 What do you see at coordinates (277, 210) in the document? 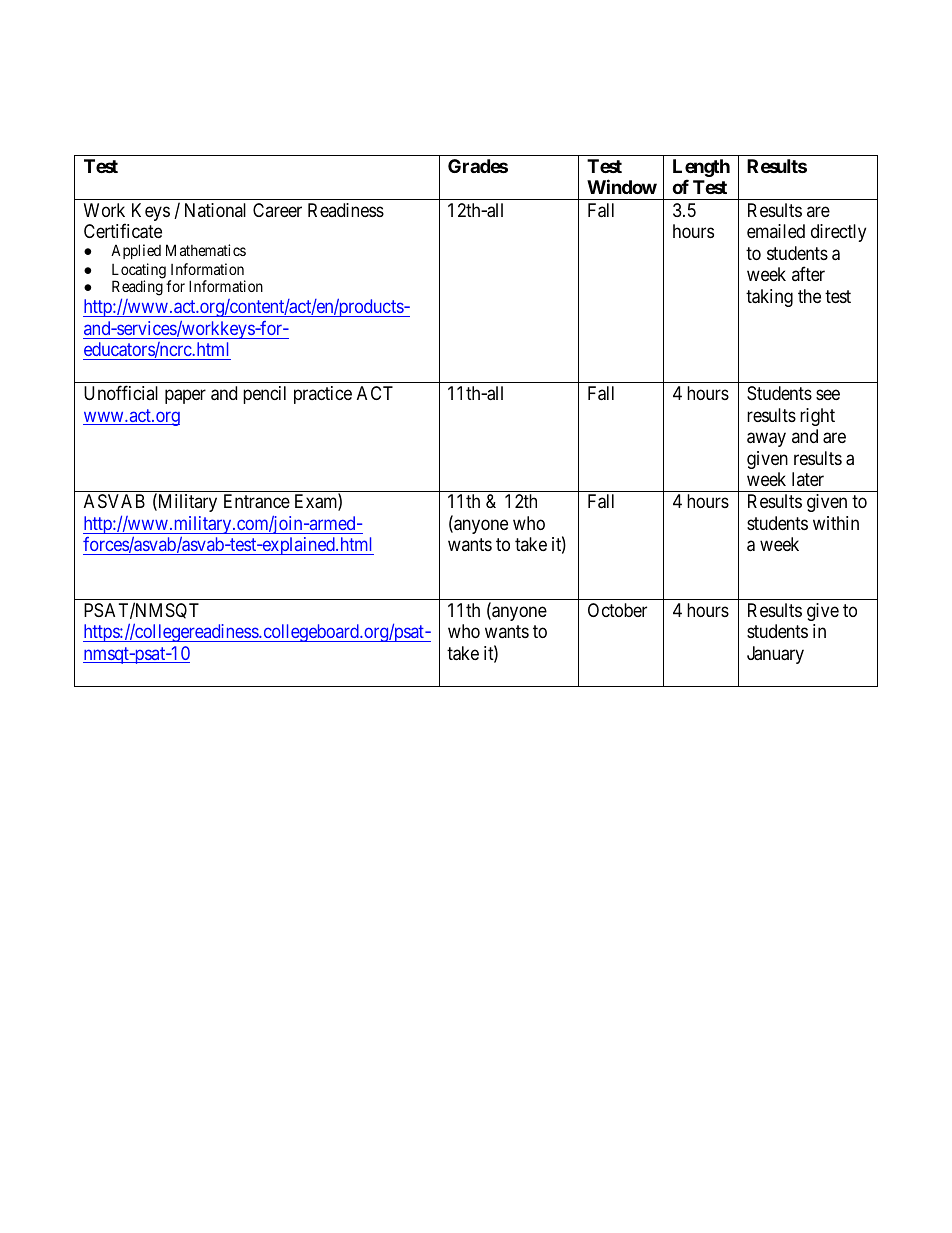
I see `Career` at bounding box center [277, 210].
